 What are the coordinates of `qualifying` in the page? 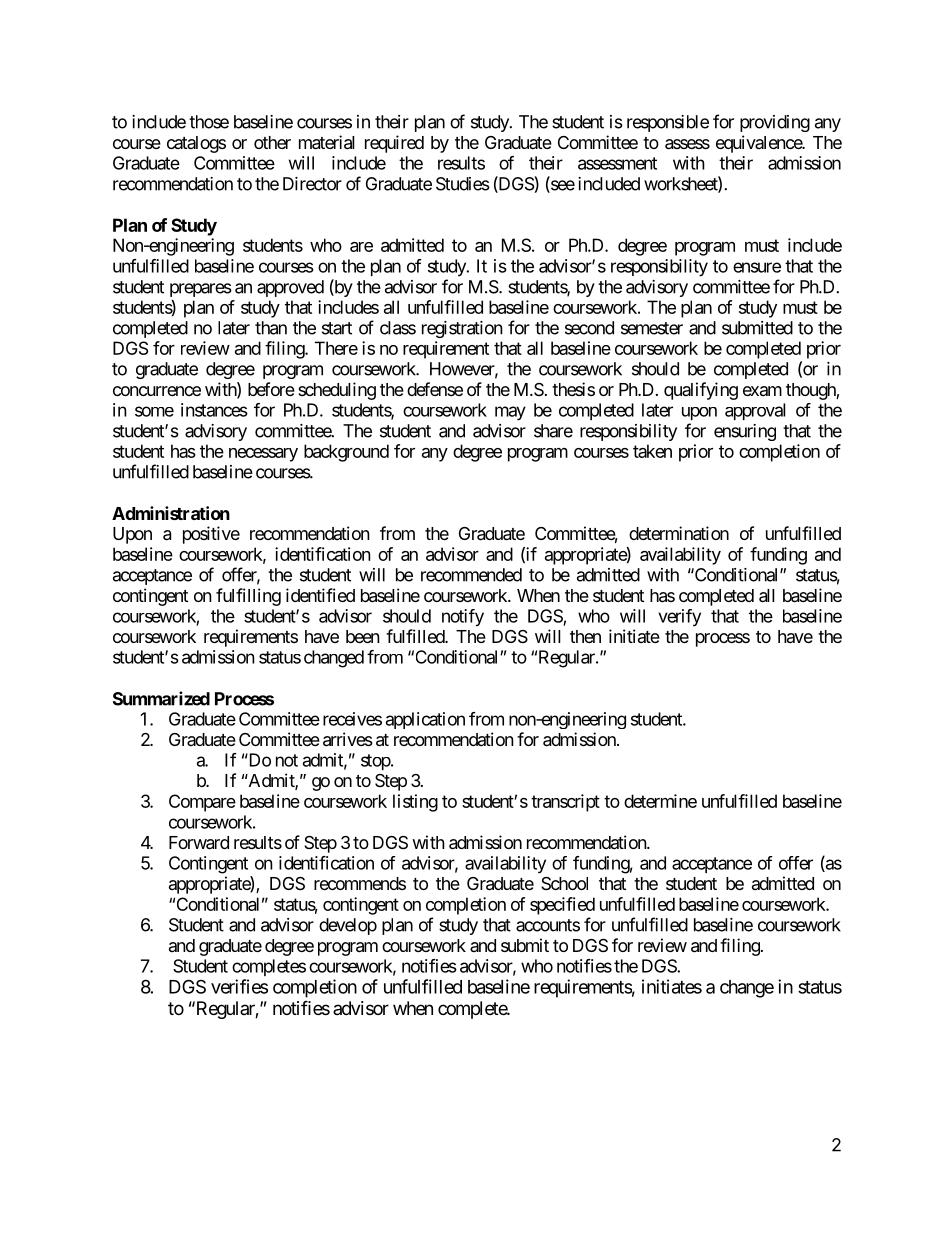 It's located at (701, 391).
